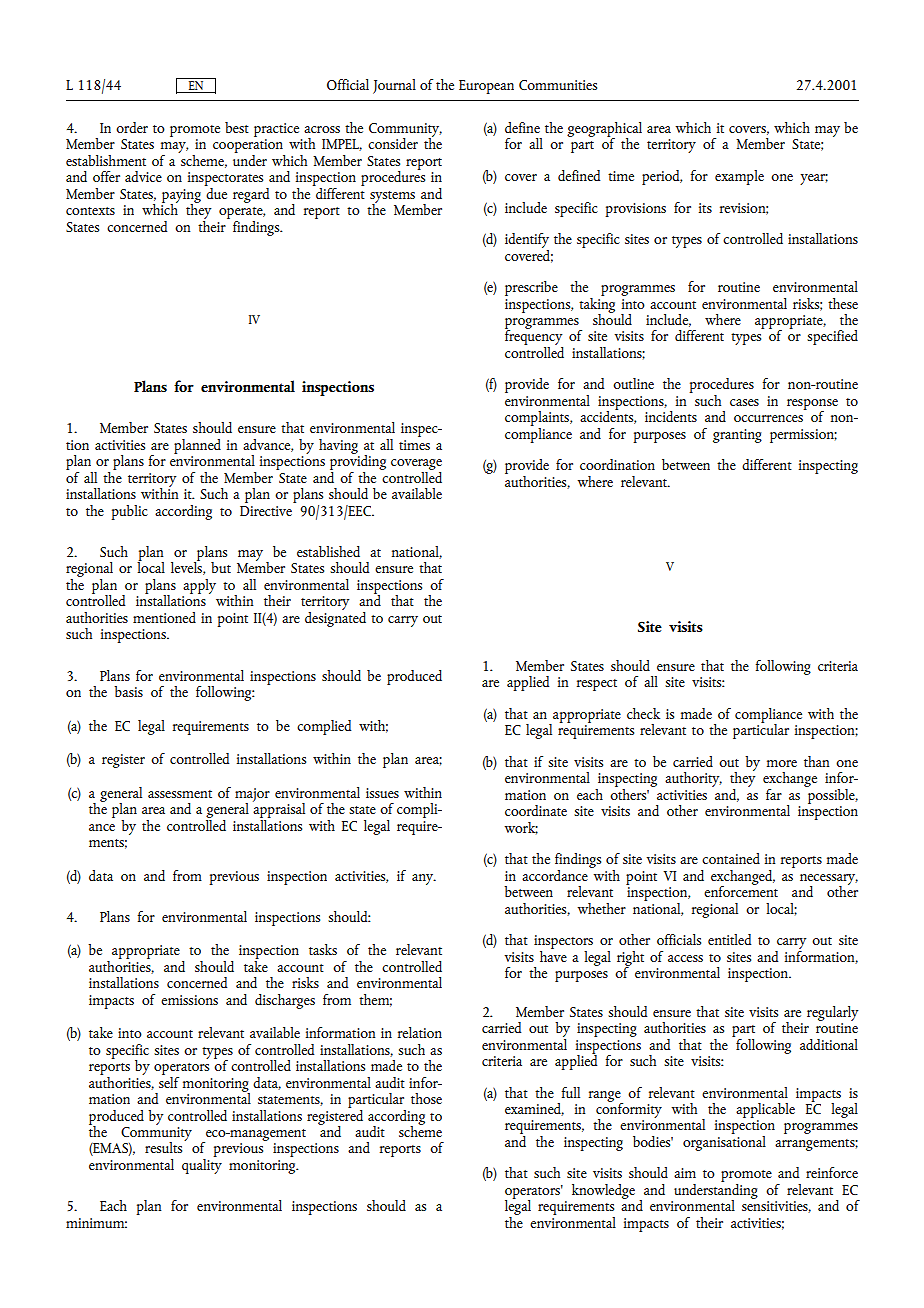 The height and width of the screenshot is (1308, 924). Describe the element at coordinates (335, 618) in the screenshot. I see `designated` at that location.
